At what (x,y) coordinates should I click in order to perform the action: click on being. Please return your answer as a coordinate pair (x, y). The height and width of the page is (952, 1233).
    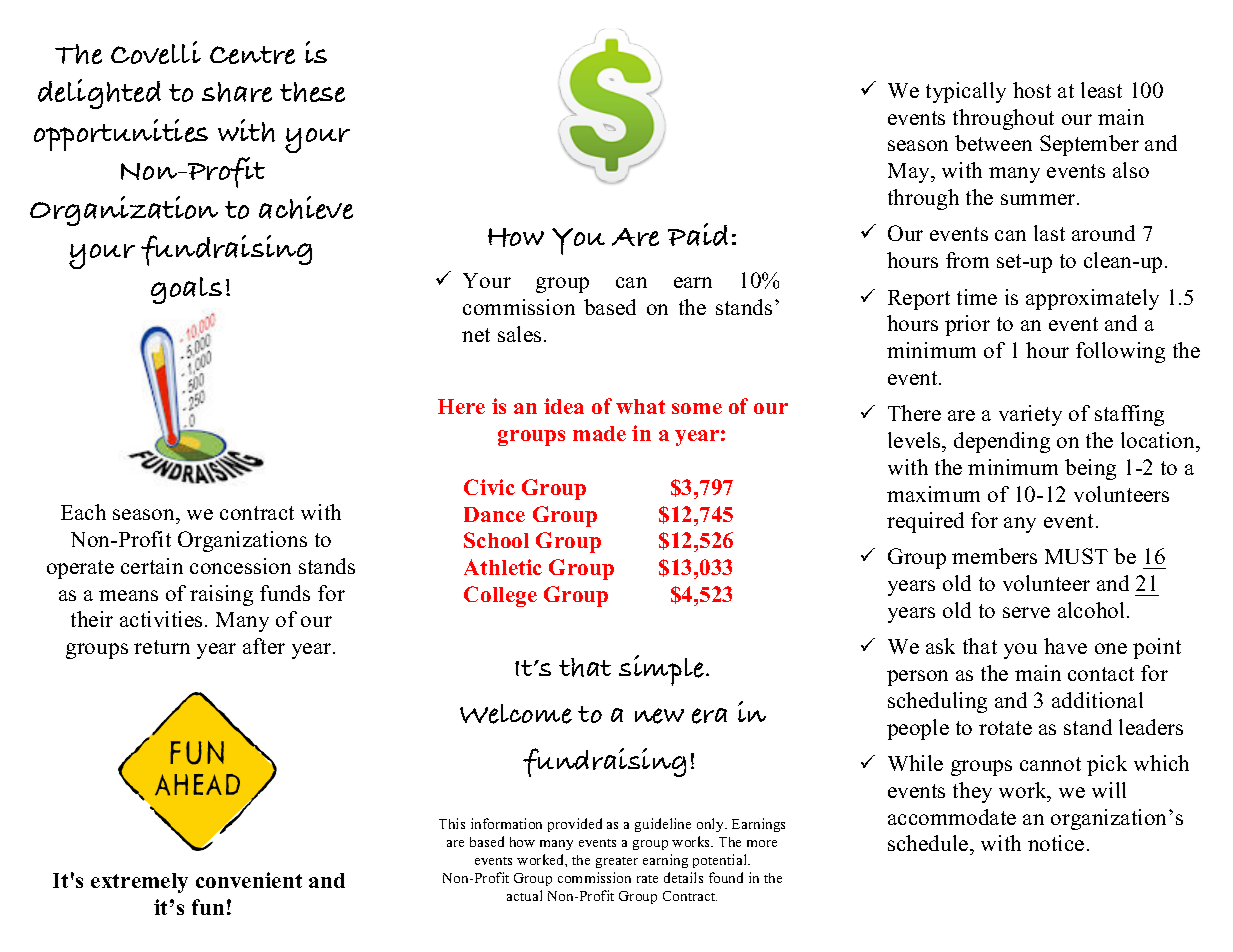
    Looking at the image, I should click on (1090, 469).
